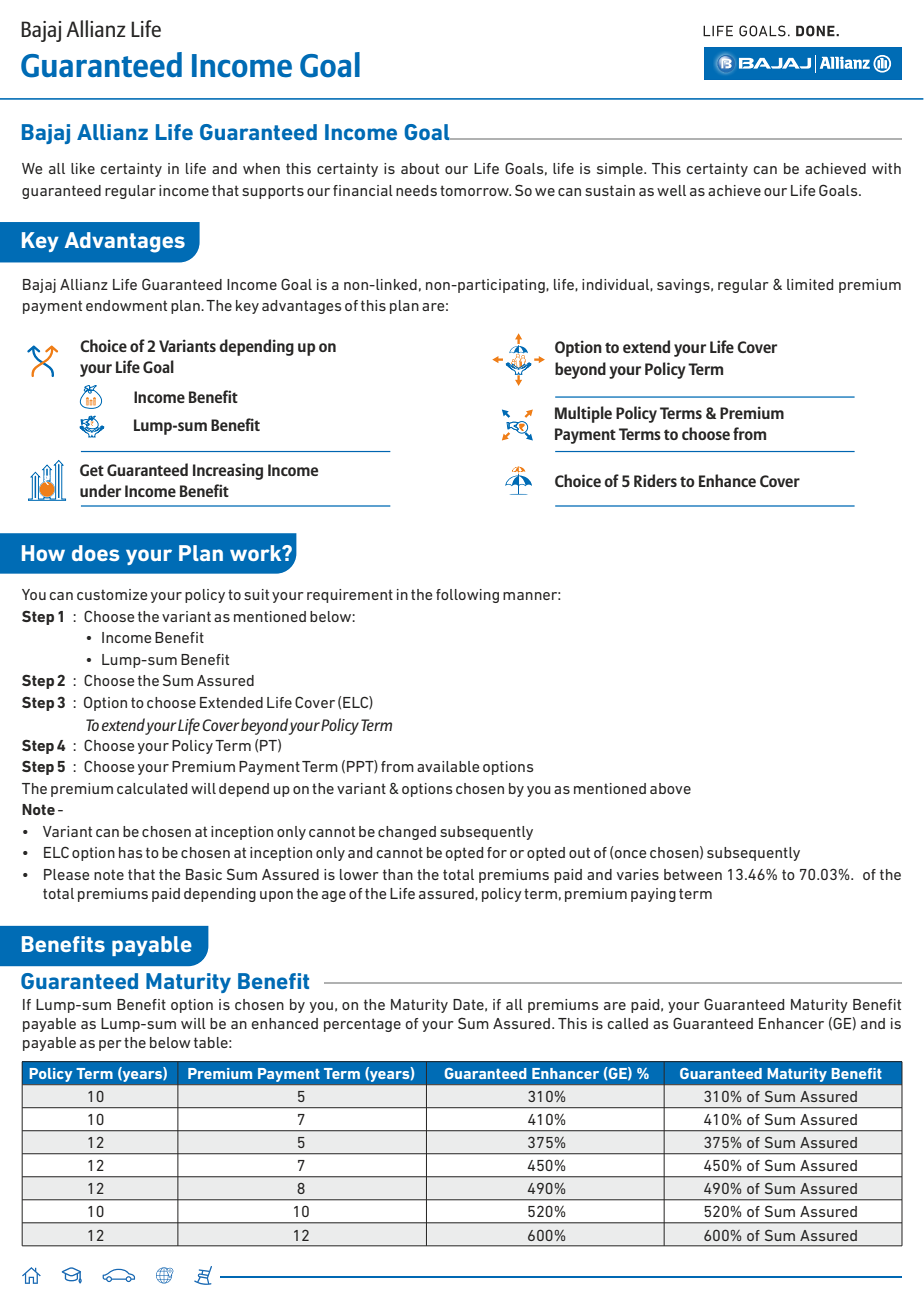 Image resolution: width=924 pixels, height=1308 pixels. Describe the element at coordinates (362, 1025) in the screenshot. I see `percentage` at that location.
